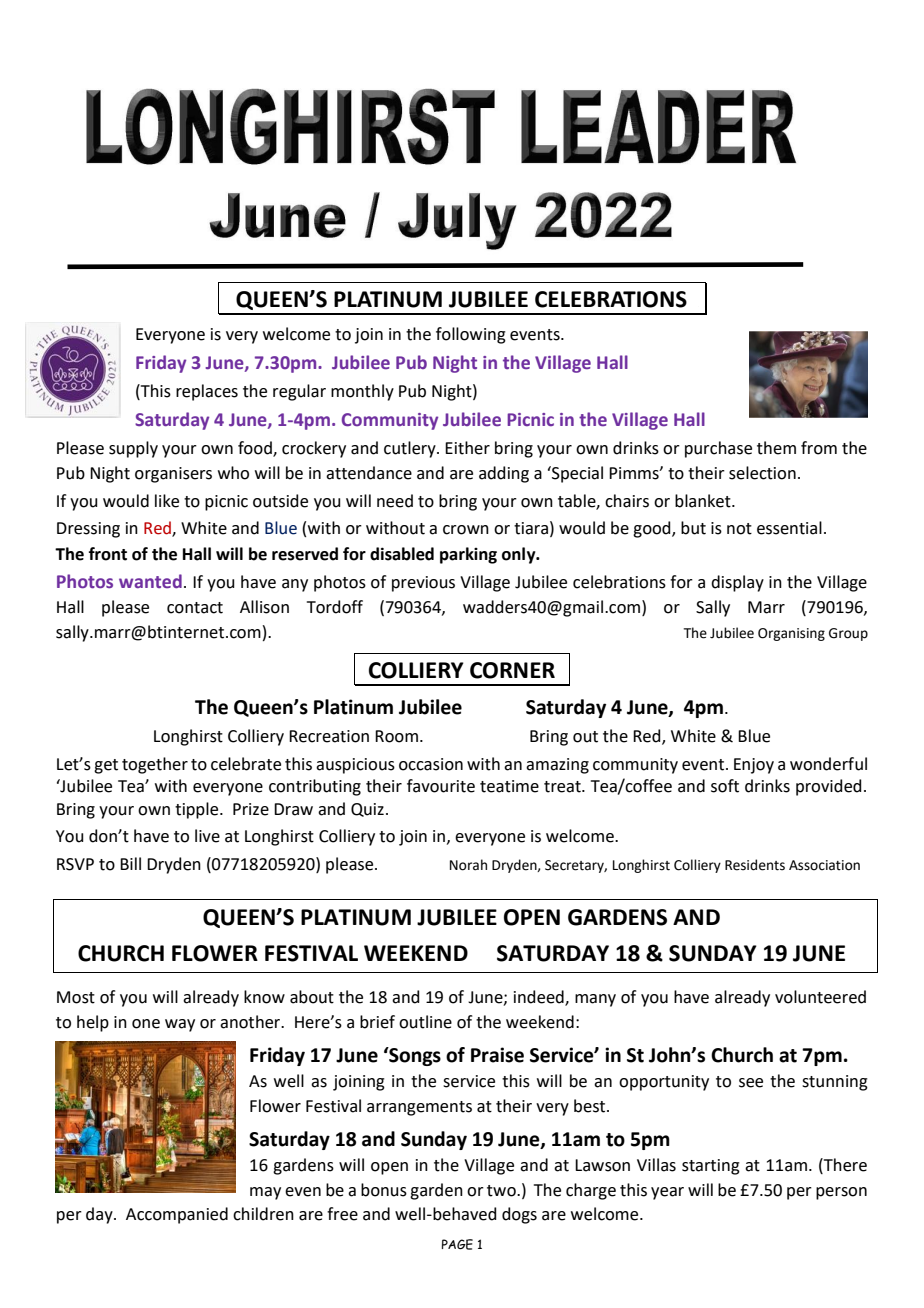 The width and height of the screenshot is (924, 1308). What do you see at coordinates (841, 1193) in the screenshot?
I see `person` at bounding box center [841, 1193].
